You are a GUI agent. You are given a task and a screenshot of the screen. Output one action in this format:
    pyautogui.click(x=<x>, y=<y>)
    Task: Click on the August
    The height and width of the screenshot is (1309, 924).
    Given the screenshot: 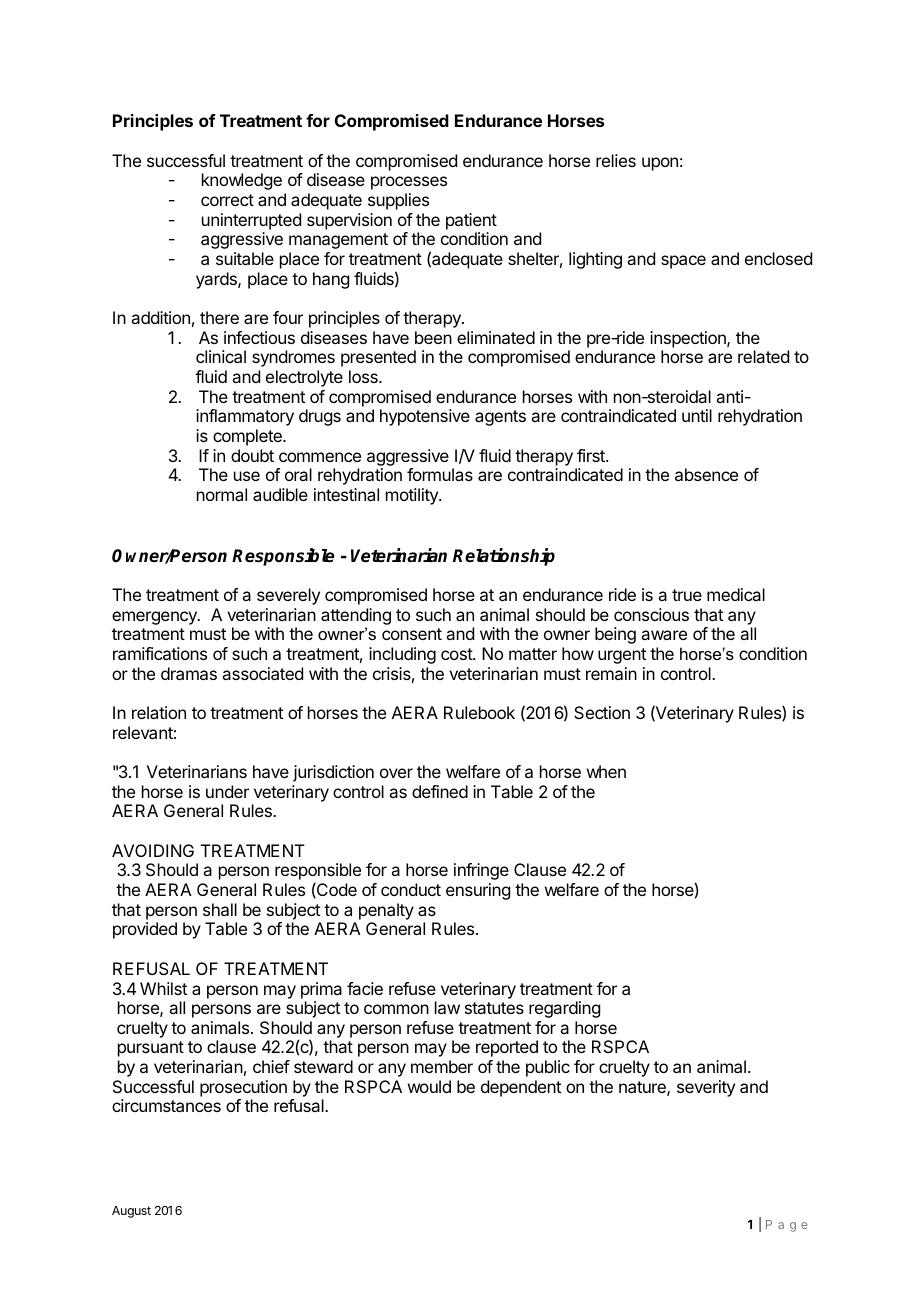 What is the action you would take?
    pyautogui.click(x=131, y=1212)
